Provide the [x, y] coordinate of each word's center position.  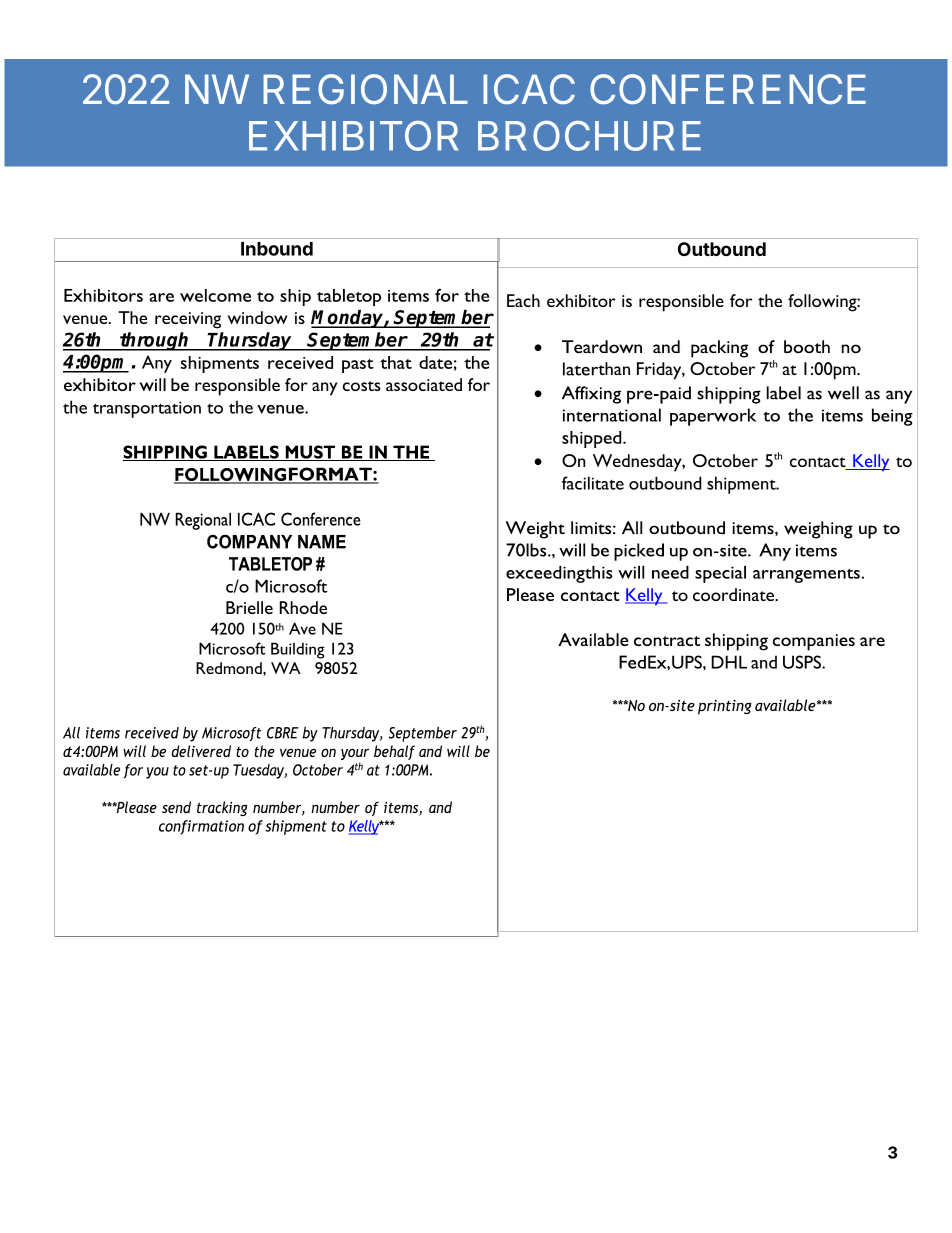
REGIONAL [365, 89]
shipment [742, 485]
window [257, 317]
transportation [147, 409]
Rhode [303, 607]
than [613, 368]
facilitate [593, 483]
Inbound [277, 249]
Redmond [230, 668]
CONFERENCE [728, 89]
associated [424, 384]
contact [819, 463]
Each [523, 300]
